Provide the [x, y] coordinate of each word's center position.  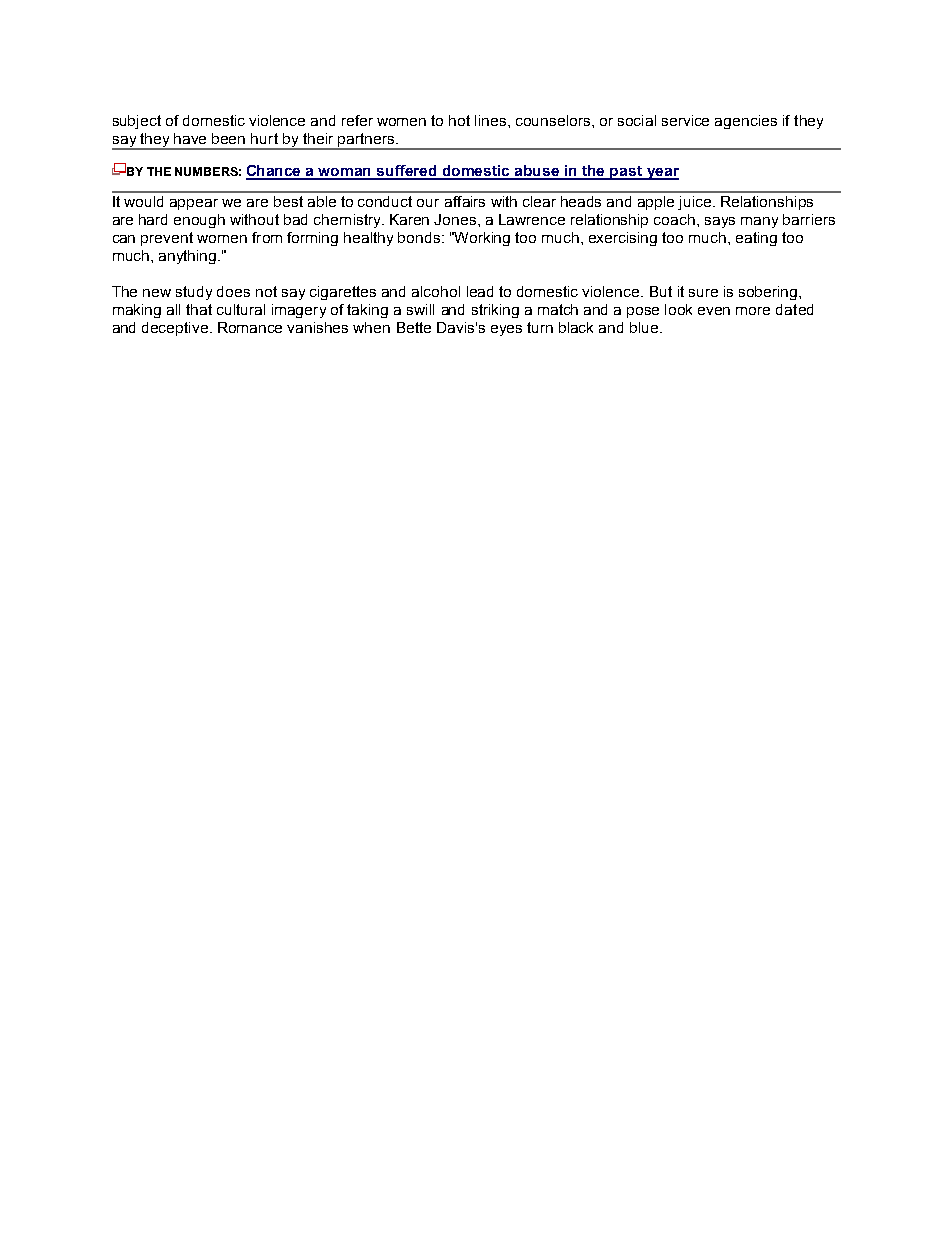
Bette [414, 327]
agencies [746, 122]
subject [137, 122]
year [661, 174]
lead [480, 291]
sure [703, 293]
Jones [456, 219]
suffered [407, 172]
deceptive [176, 329]
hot [459, 120]
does [233, 291]
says [720, 222]
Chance [275, 172]
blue [645, 327]
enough [199, 221]
